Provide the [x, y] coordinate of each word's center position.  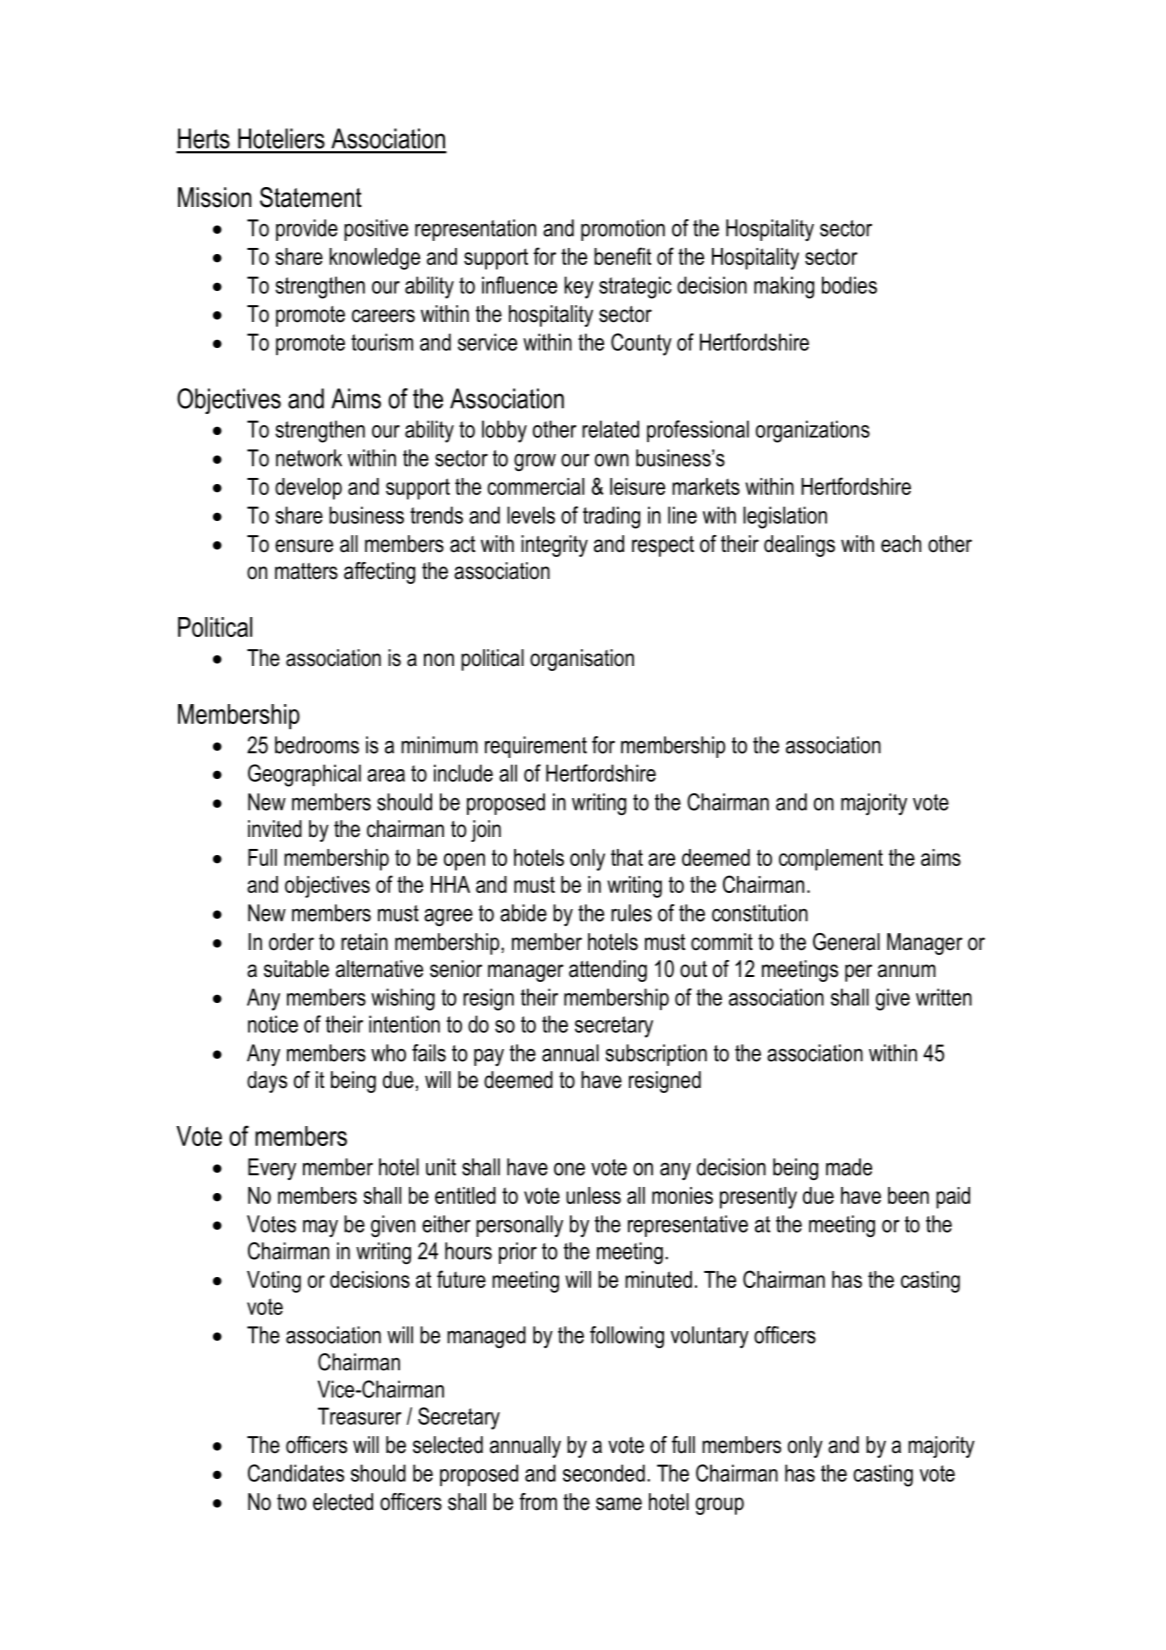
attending [608, 971]
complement [831, 860]
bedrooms [317, 745]
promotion [623, 230]
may [320, 1228]
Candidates [296, 1473]
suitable [296, 969]
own [612, 460]
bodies [849, 285]
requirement [536, 747]
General [846, 942]
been [908, 1195]
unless [593, 1195]
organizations [813, 431]
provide [307, 230]
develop [308, 489]
